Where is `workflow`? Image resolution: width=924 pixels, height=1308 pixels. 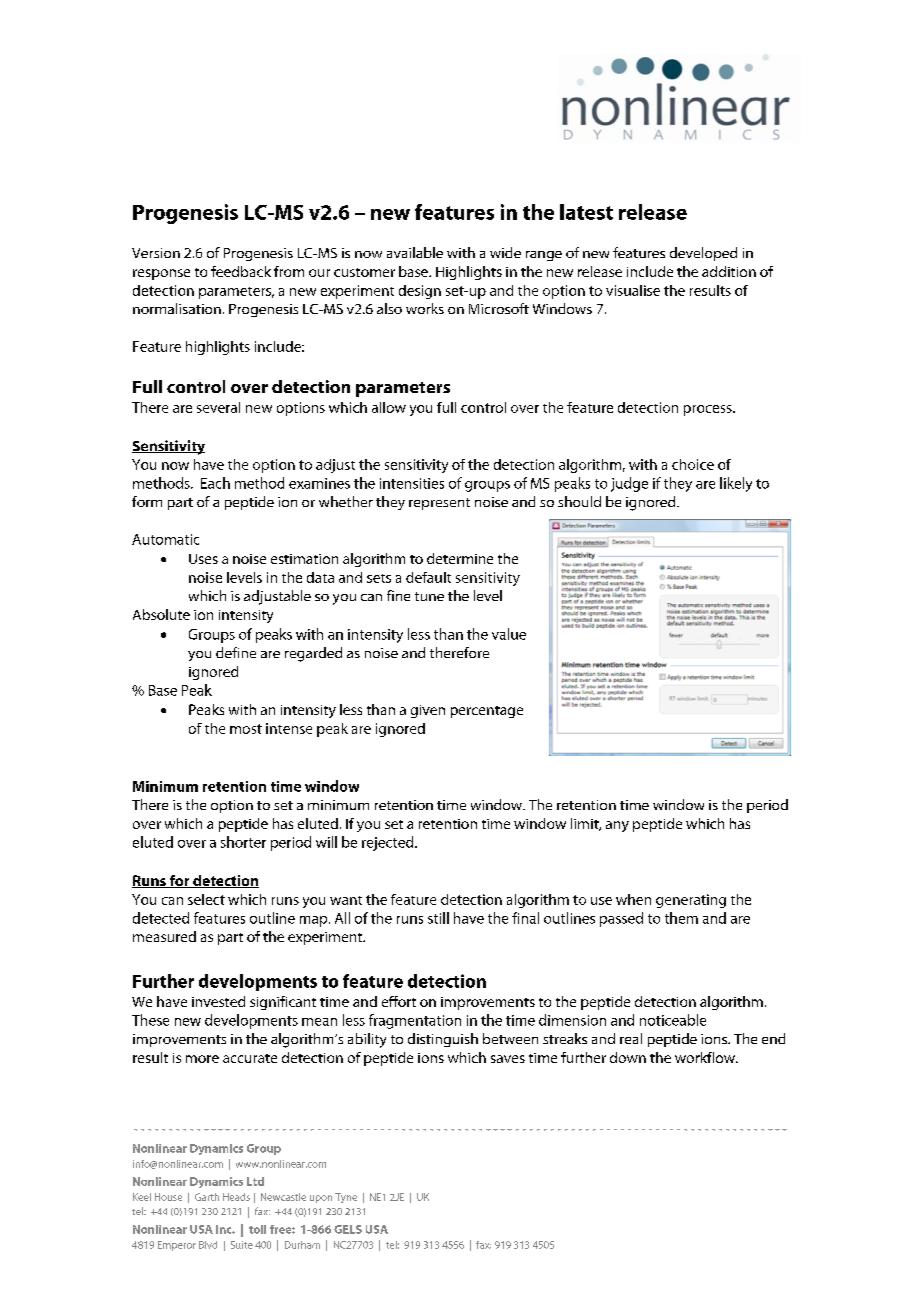 workflow is located at coordinates (706, 1057).
